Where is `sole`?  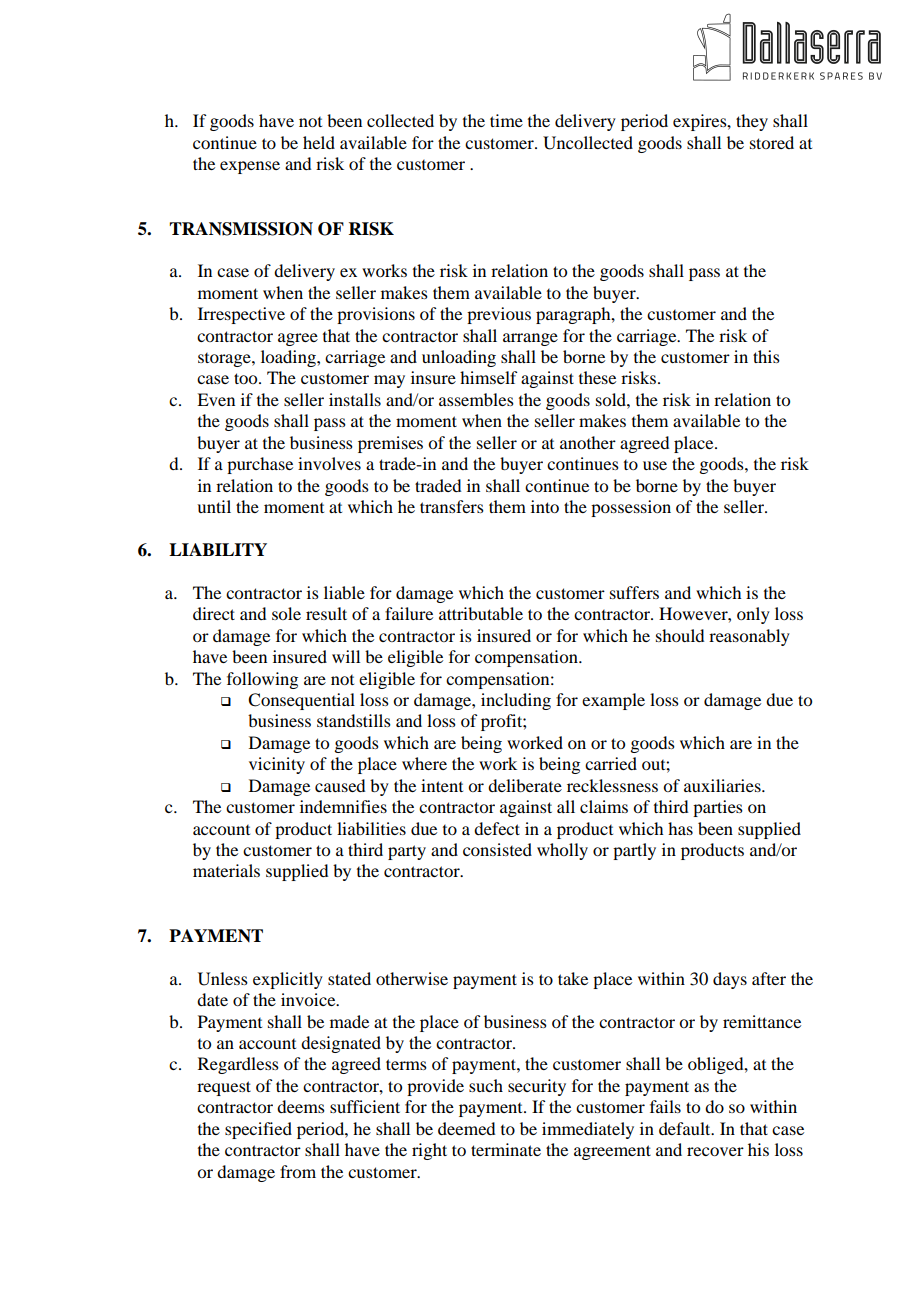 sole is located at coordinates (286, 613).
